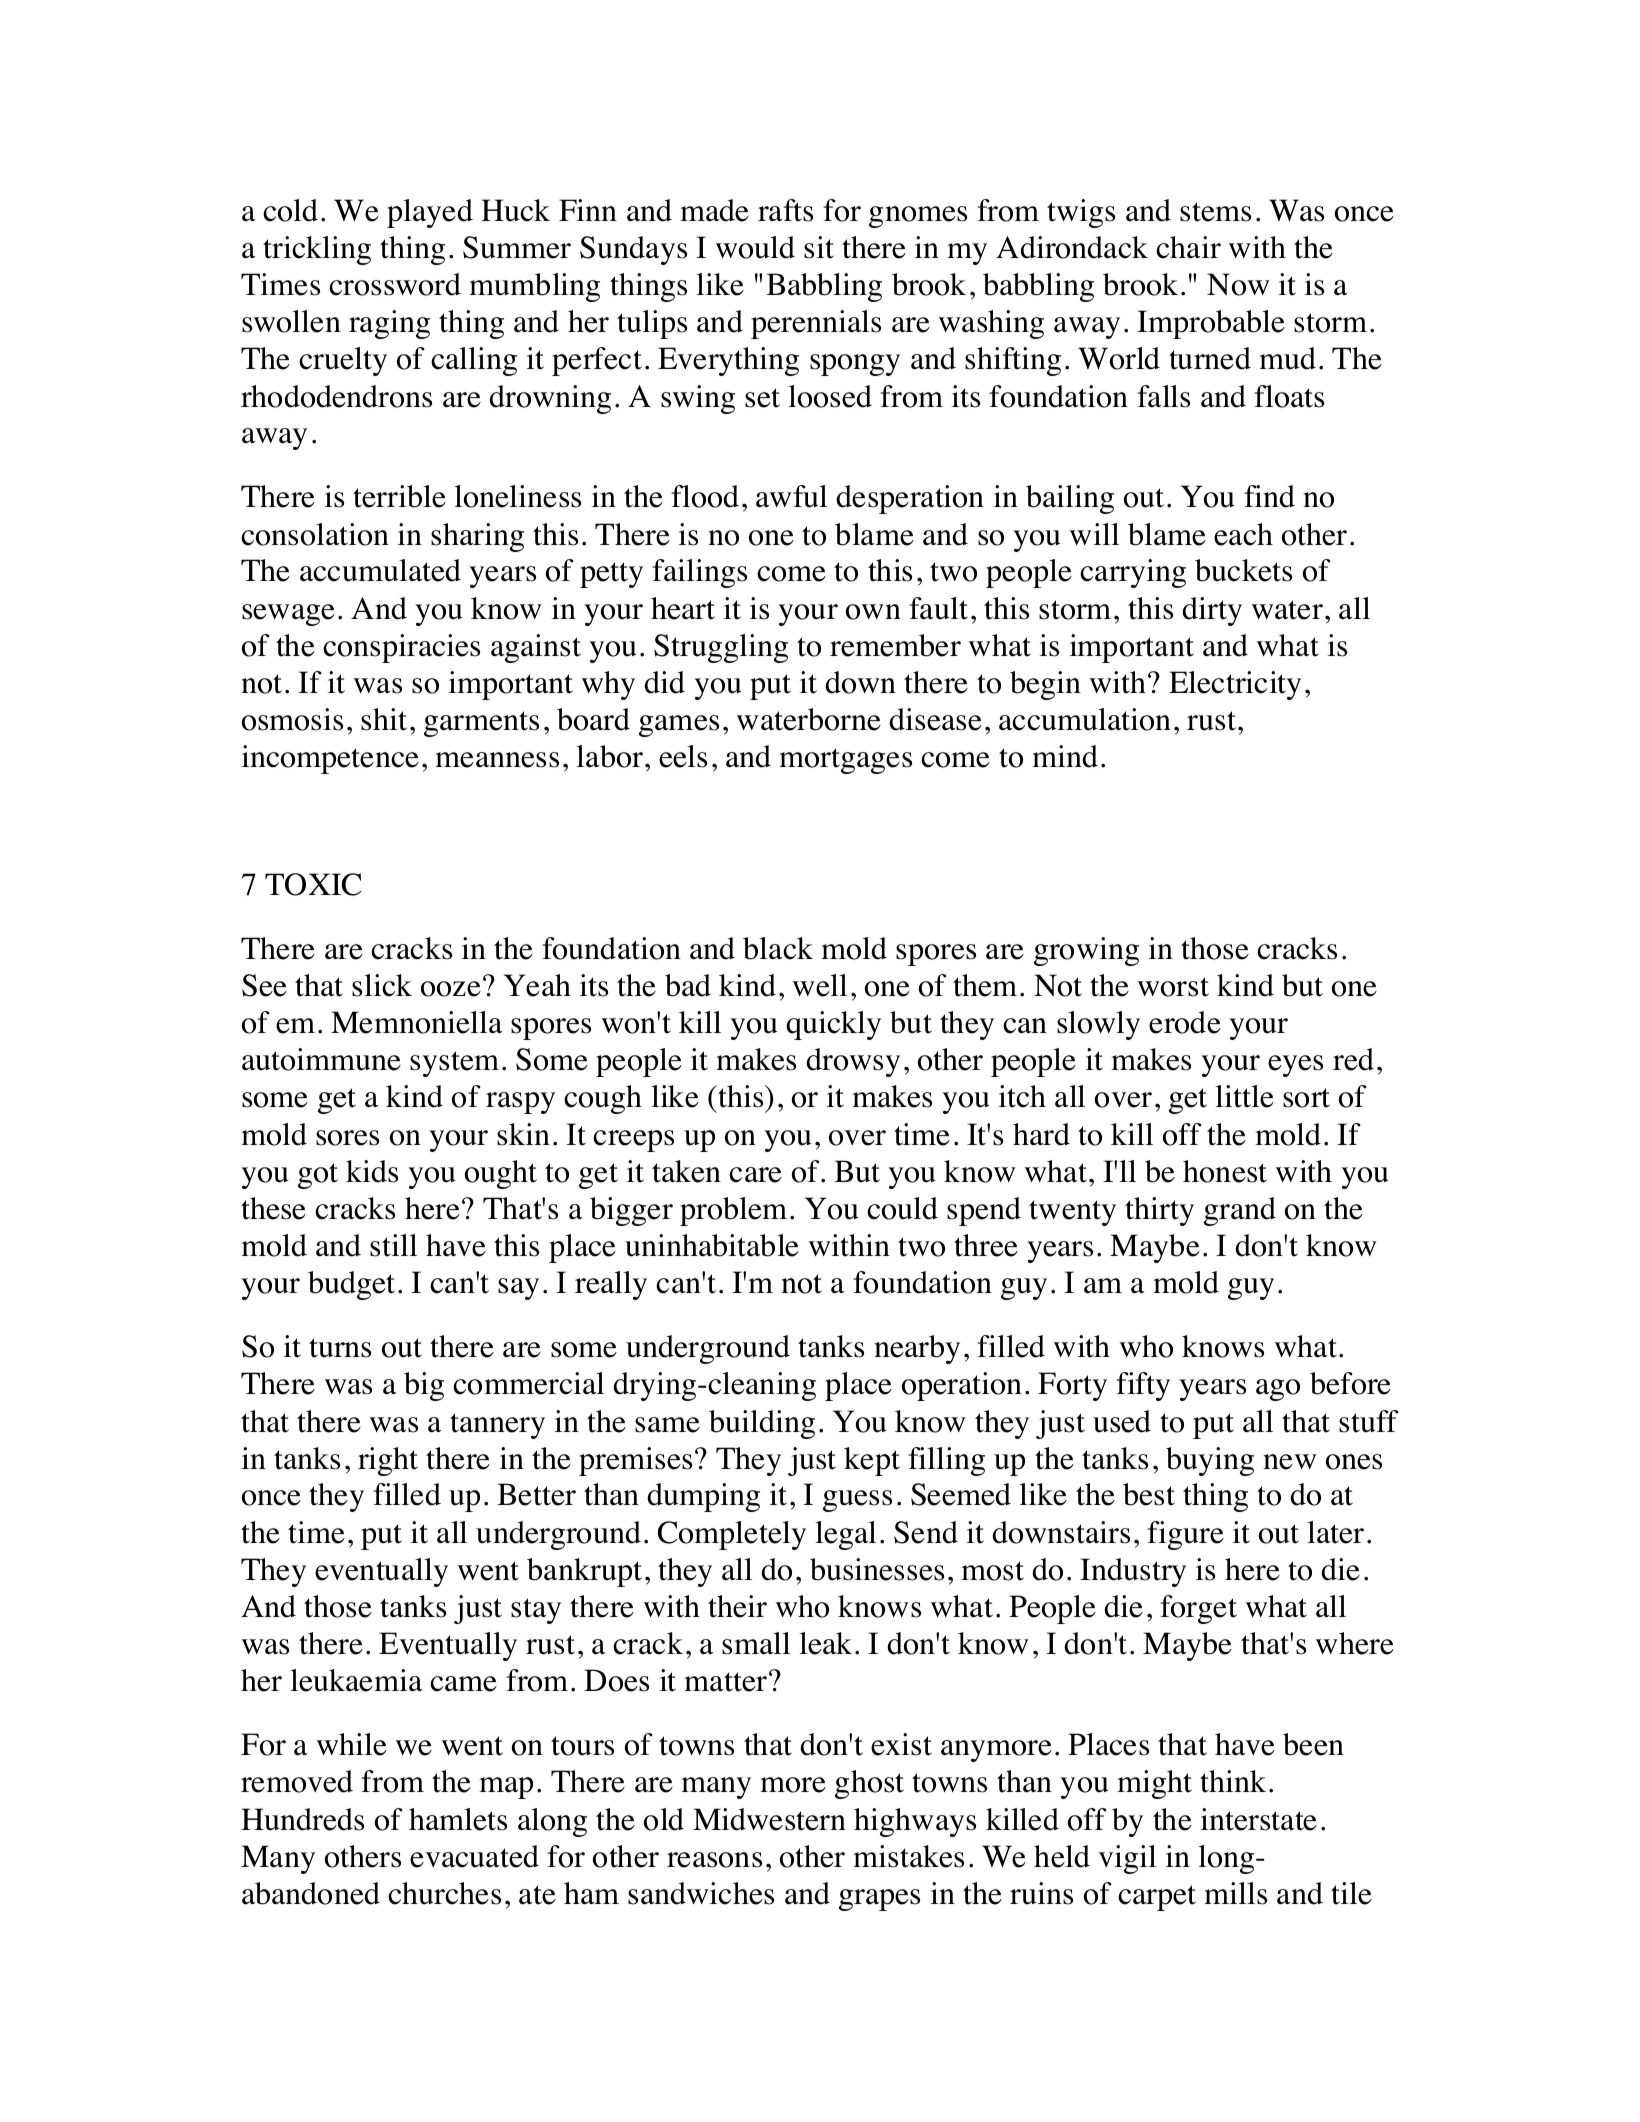 This screenshot has height=2122, width=1640. What do you see at coordinates (474, 1856) in the screenshot?
I see `evacuated` at bounding box center [474, 1856].
